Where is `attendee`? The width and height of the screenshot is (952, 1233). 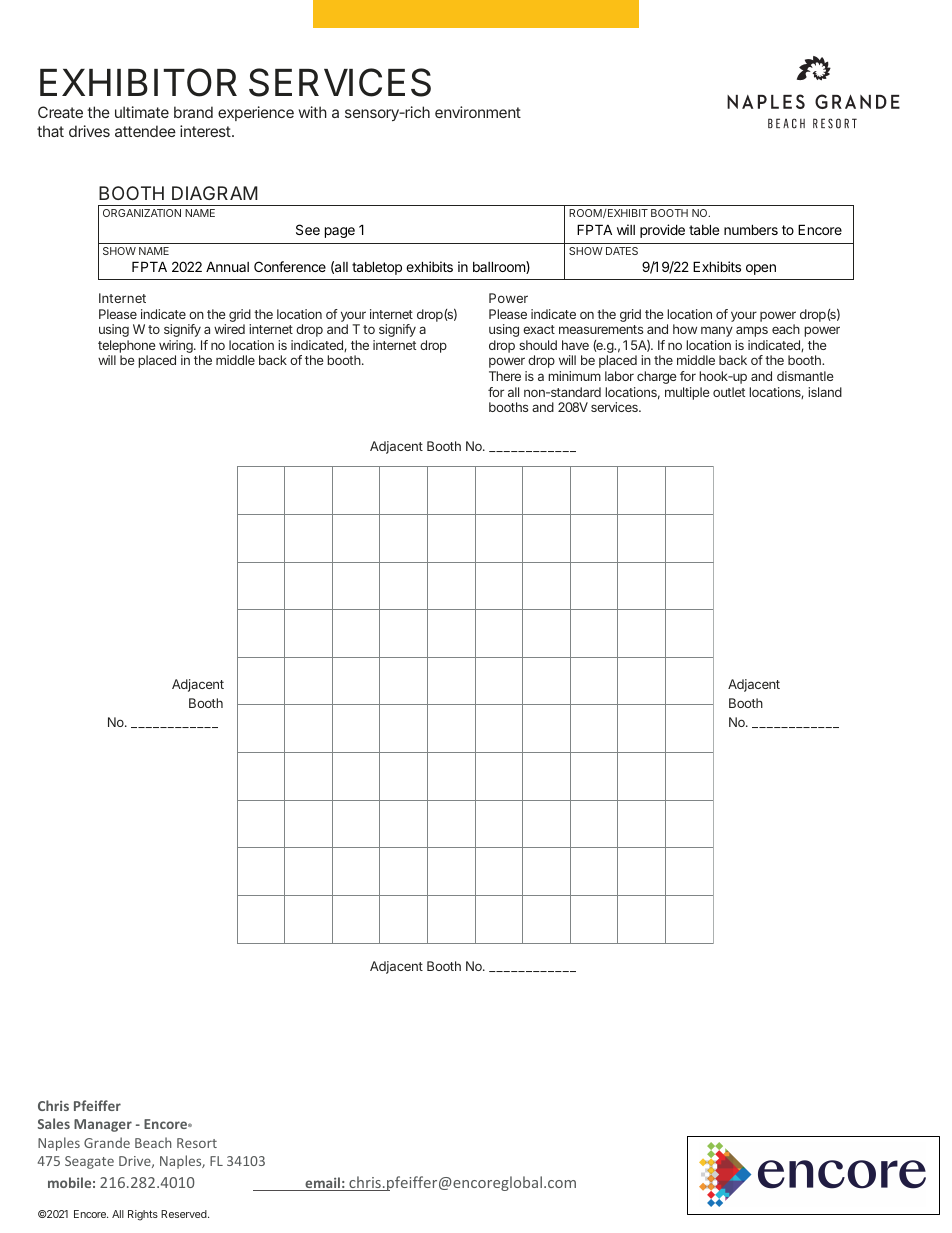
attendee is located at coordinates (145, 131).
